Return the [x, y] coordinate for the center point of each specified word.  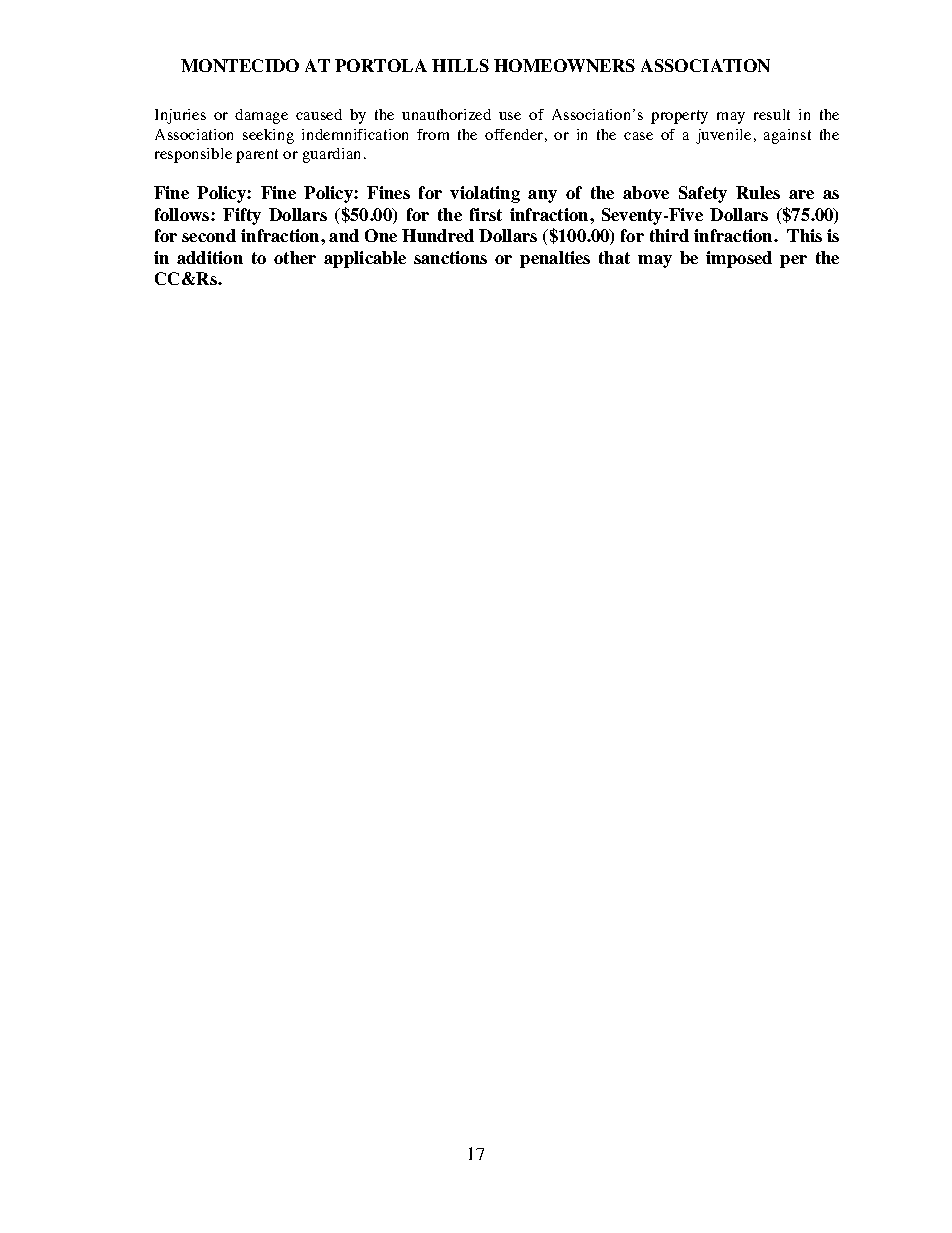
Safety [703, 194]
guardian [331, 155]
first [486, 214]
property [679, 117]
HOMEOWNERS [564, 65]
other [295, 257]
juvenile [723, 136]
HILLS [460, 65]
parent [257, 156]
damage [261, 116]
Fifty [242, 216]
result [772, 114]
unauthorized [446, 114]
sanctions [450, 257]
